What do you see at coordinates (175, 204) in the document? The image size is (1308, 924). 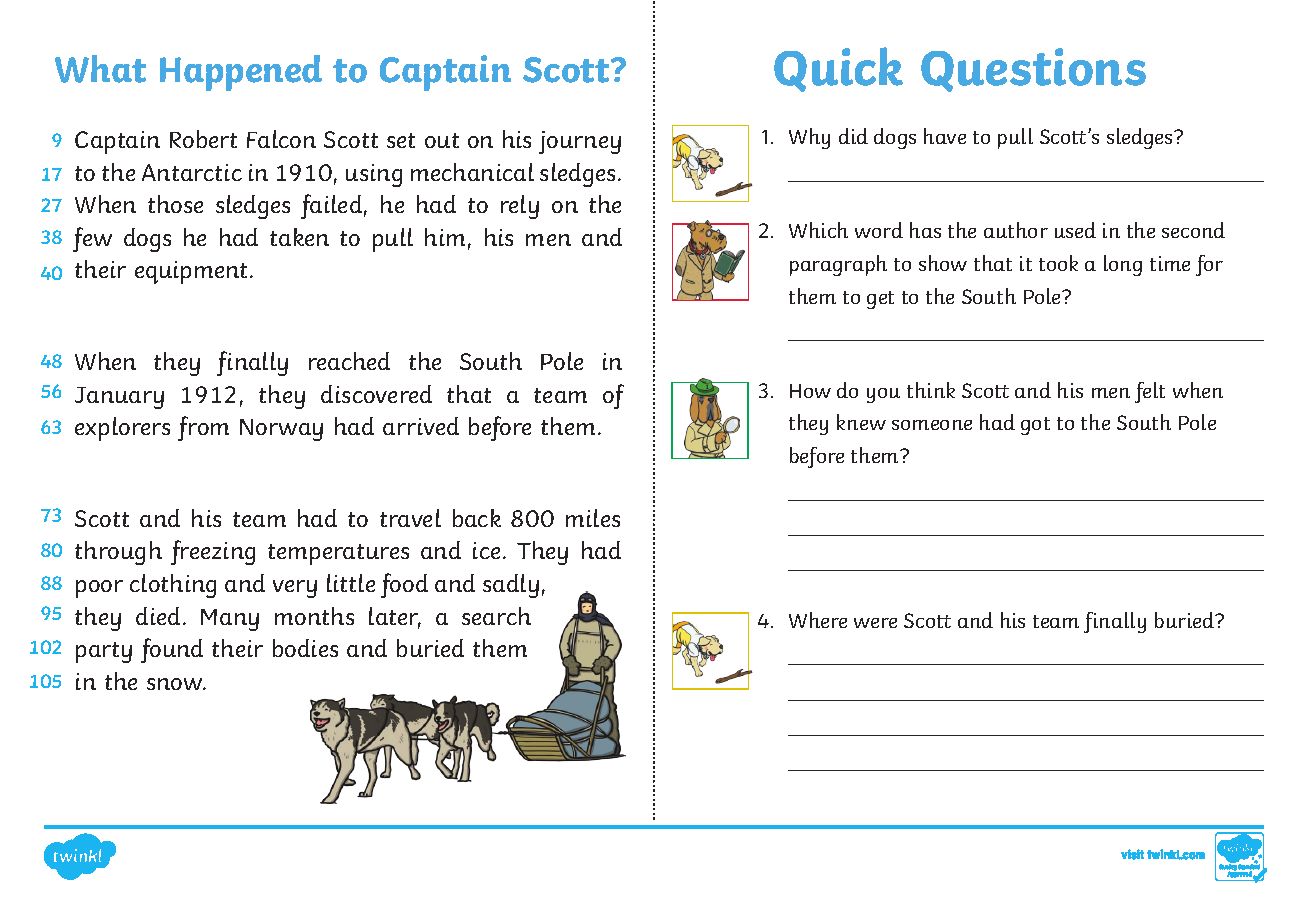 I see `those` at bounding box center [175, 204].
